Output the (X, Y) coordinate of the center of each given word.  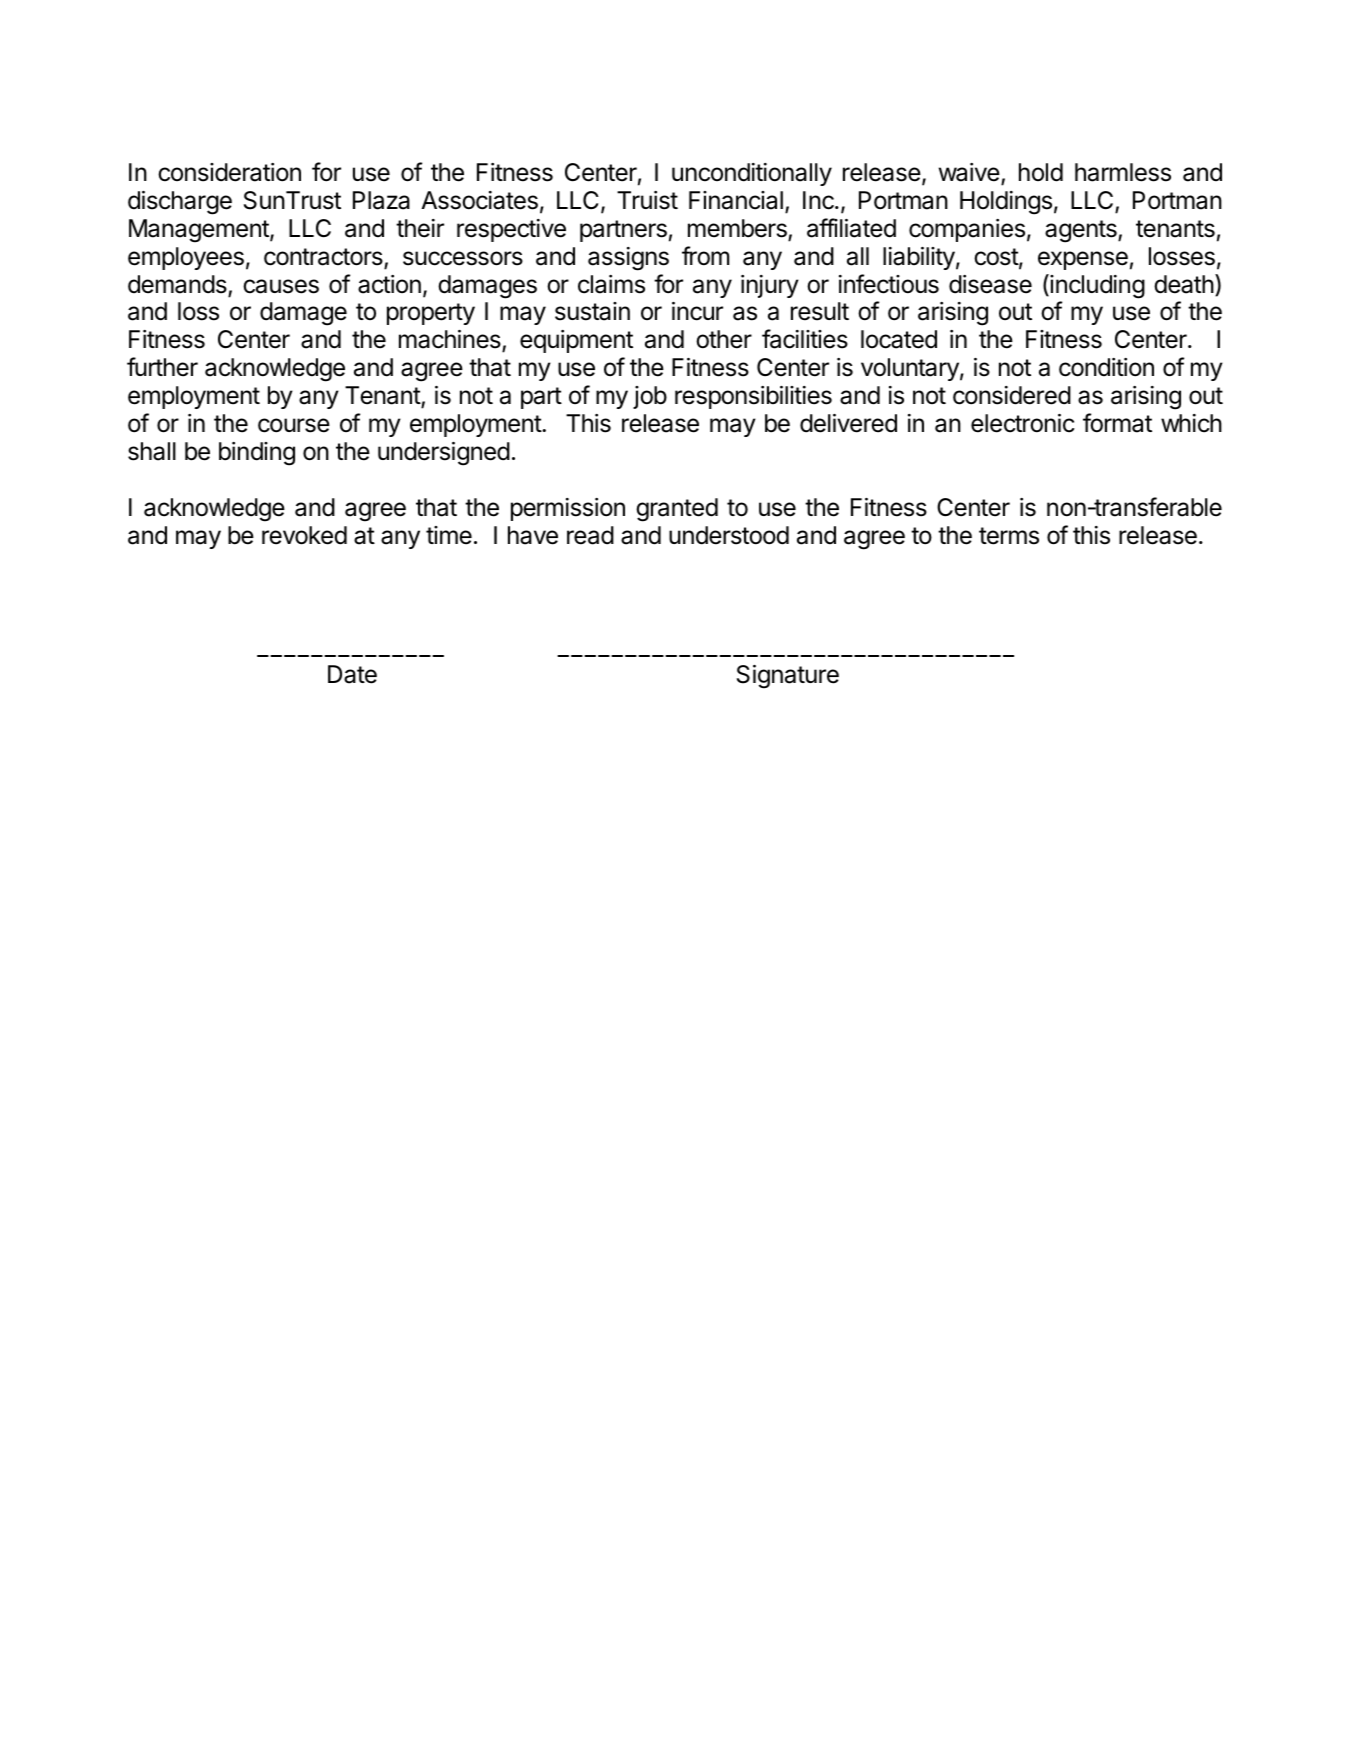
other (724, 339)
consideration (229, 172)
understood (729, 535)
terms (1009, 536)
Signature (788, 677)
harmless (1123, 172)
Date (352, 674)
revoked (304, 535)
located (899, 339)
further (162, 367)
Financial (736, 200)
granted (677, 510)
